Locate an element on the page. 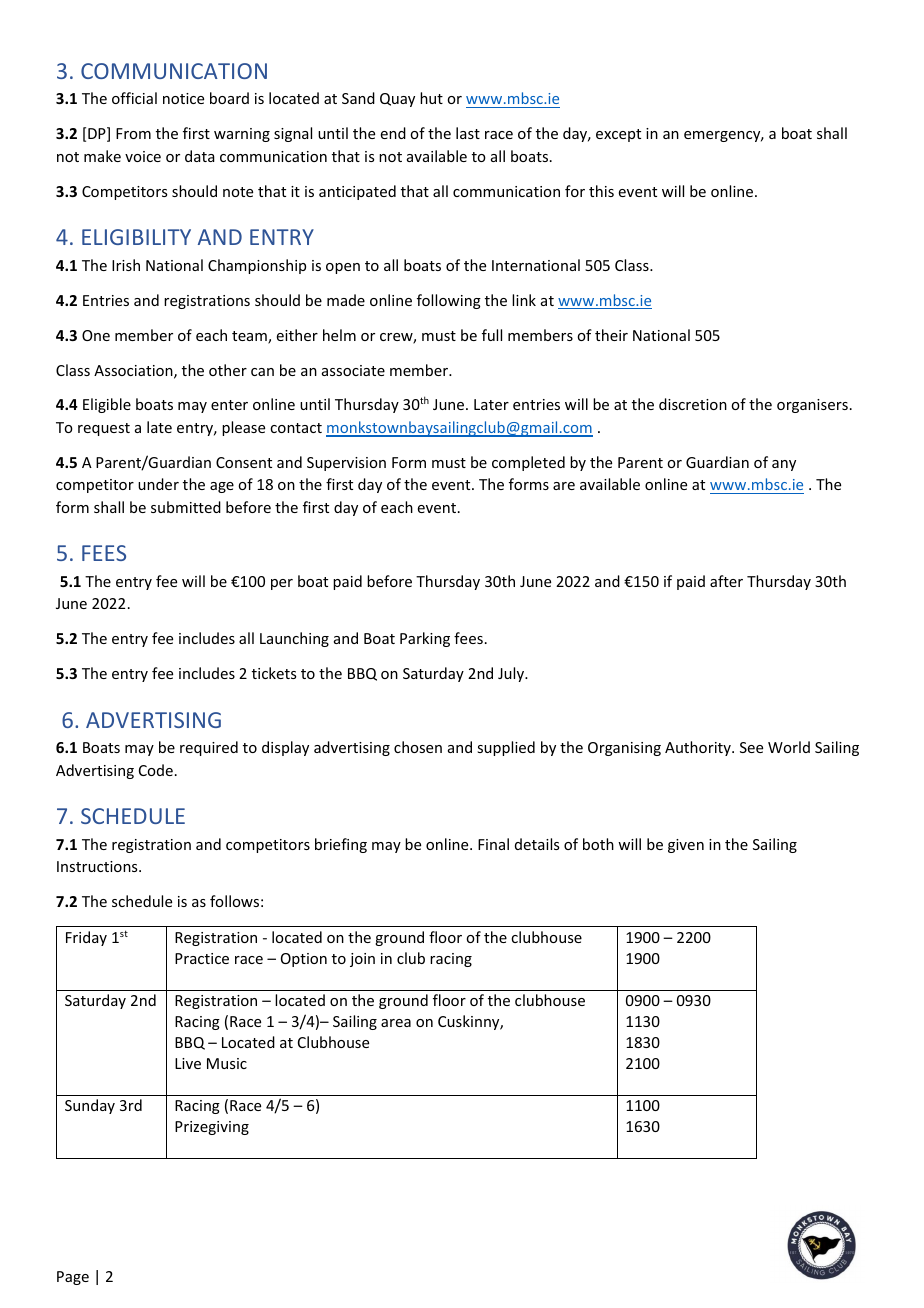  last is located at coordinates (468, 133).
